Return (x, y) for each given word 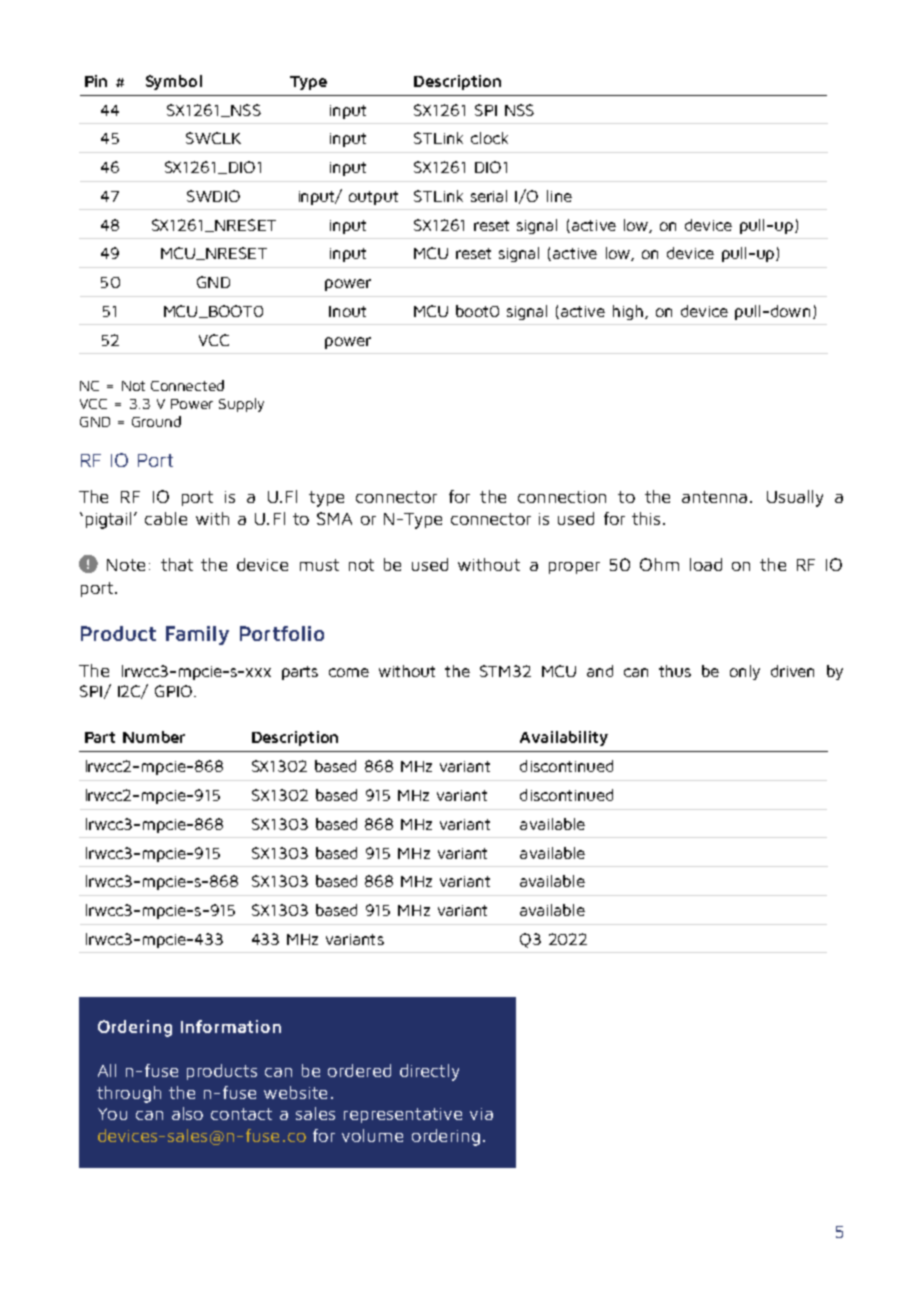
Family (197, 635)
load (706, 564)
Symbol (174, 82)
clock (489, 138)
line (559, 196)
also (187, 1113)
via (481, 1114)
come (349, 672)
